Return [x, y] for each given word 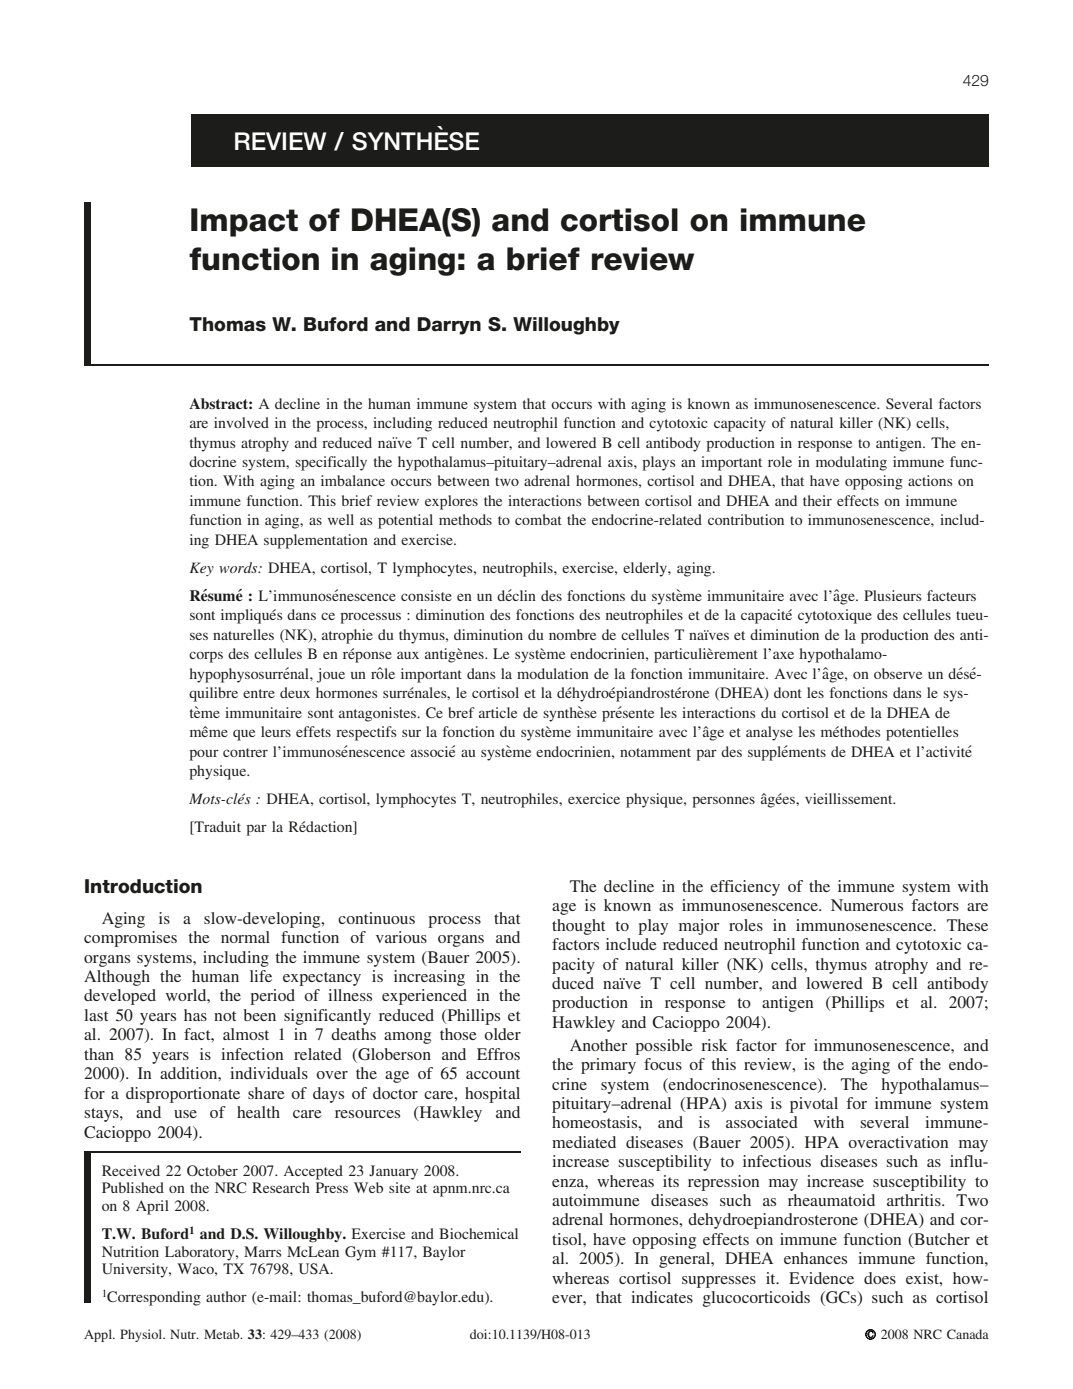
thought [578, 927]
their [817, 500]
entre [259, 693]
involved [241, 422]
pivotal [814, 1105]
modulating [851, 463]
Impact [244, 222]
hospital [492, 1095]
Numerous [867, 905]
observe [898, 673]
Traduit [216, 828]
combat [538, 519]
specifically [331, 463]
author [226, 1296]
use [185, 1114]
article [498, 712]
